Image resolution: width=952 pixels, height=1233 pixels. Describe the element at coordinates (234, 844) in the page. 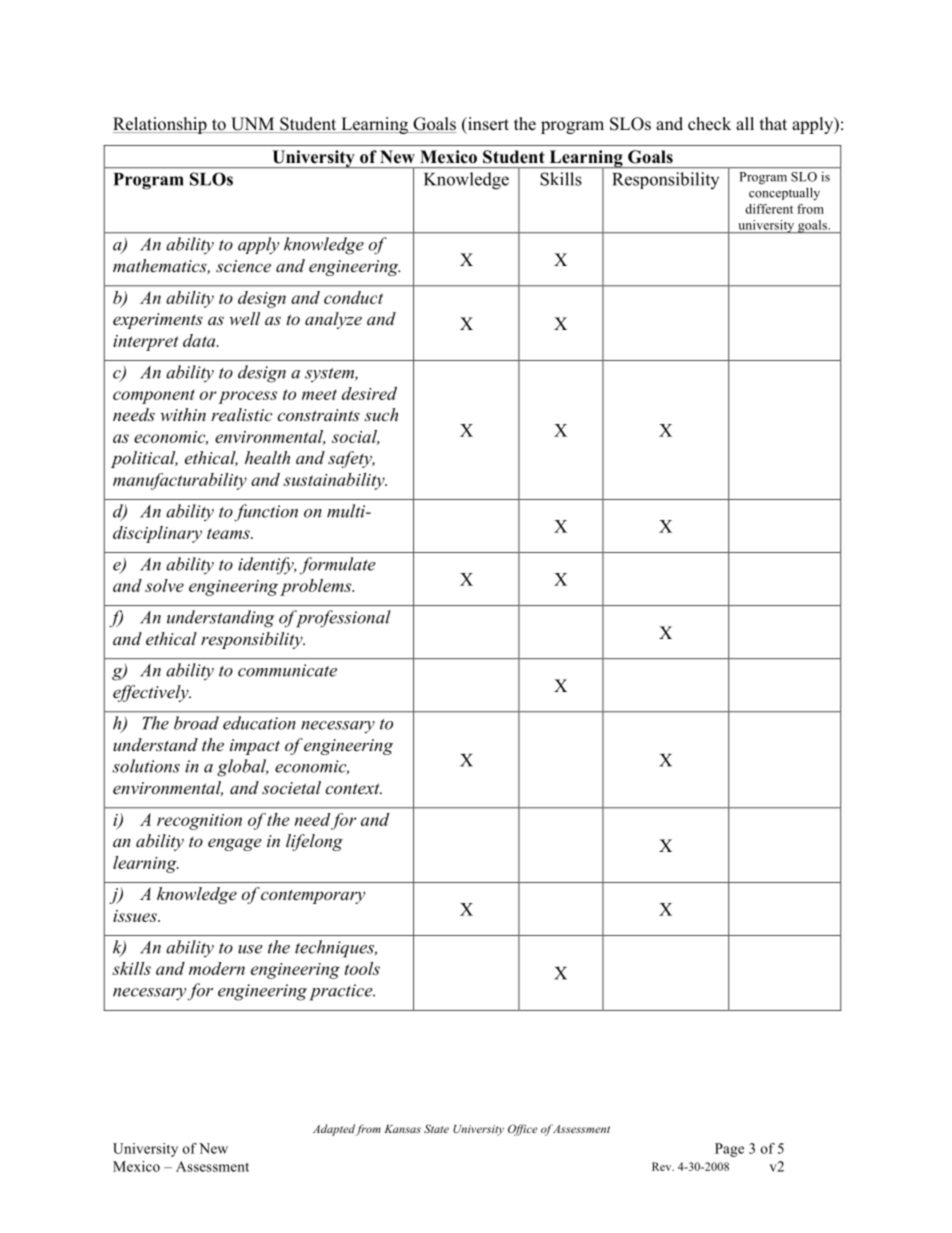

I see `engage` at that location.
